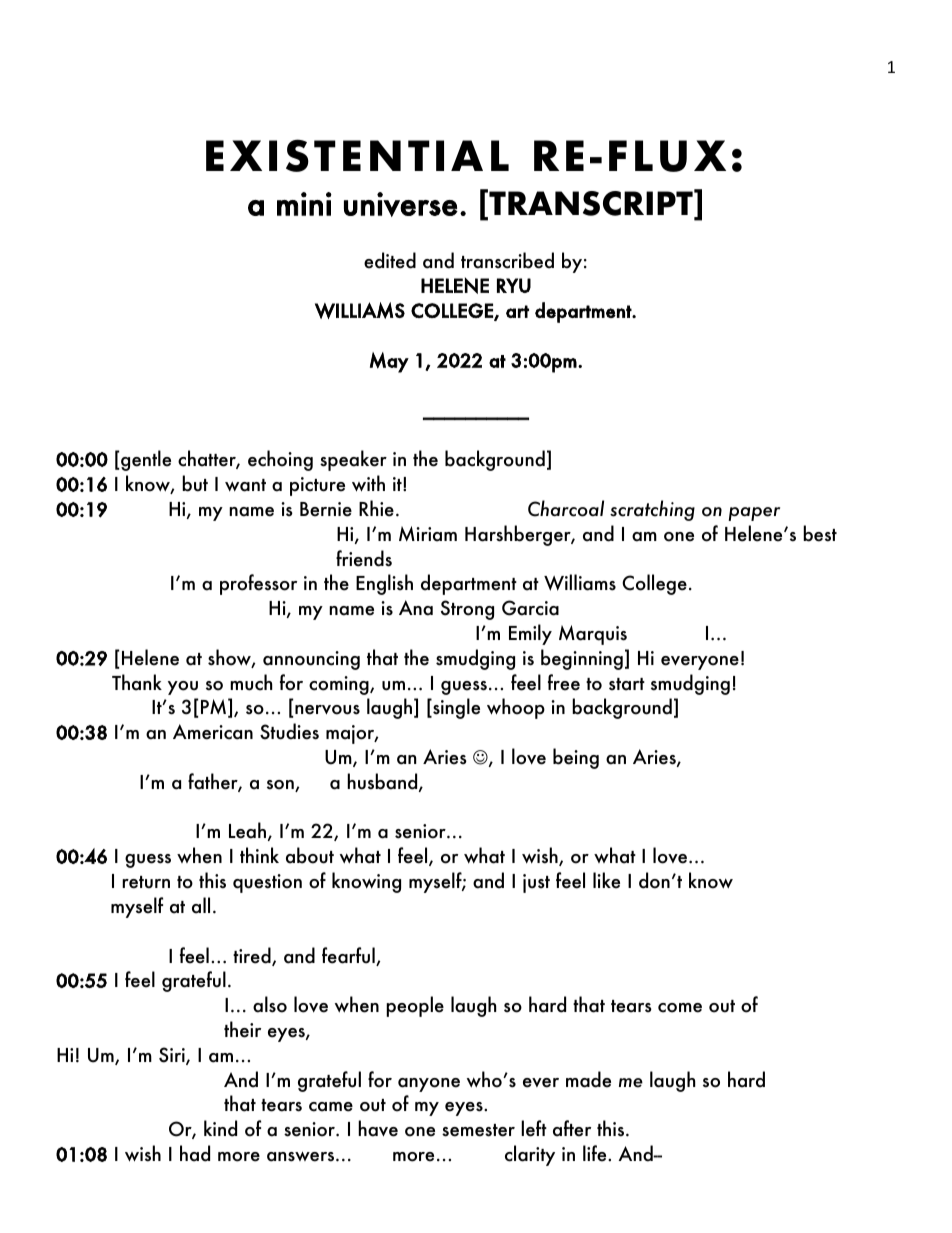  Describe the element at coordinates (280, 460) in the image. I see `echoing` at that location.
